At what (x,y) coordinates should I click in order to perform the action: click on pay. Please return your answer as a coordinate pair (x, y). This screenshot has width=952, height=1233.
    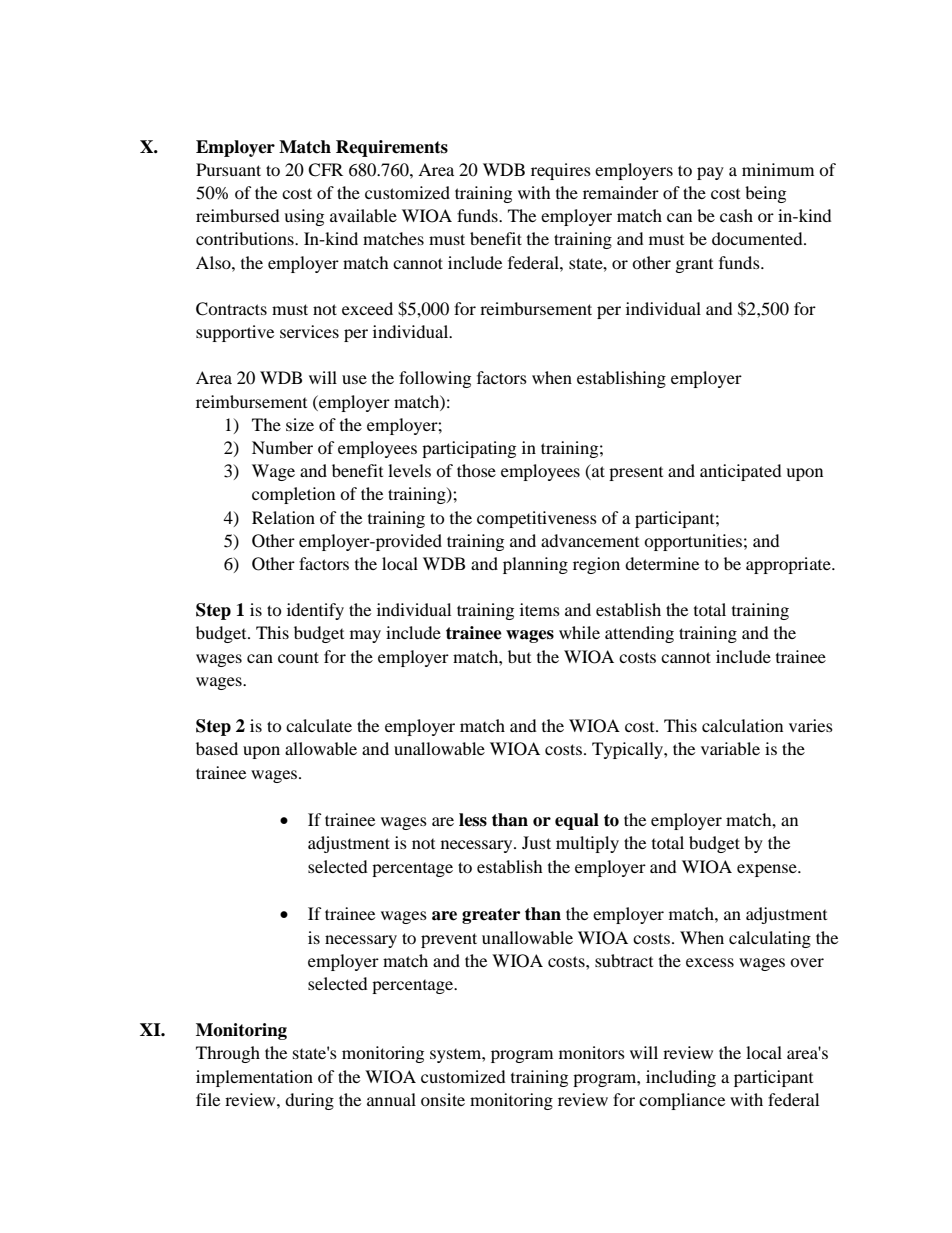
    Looking at the image, I should click on (710, 173).
